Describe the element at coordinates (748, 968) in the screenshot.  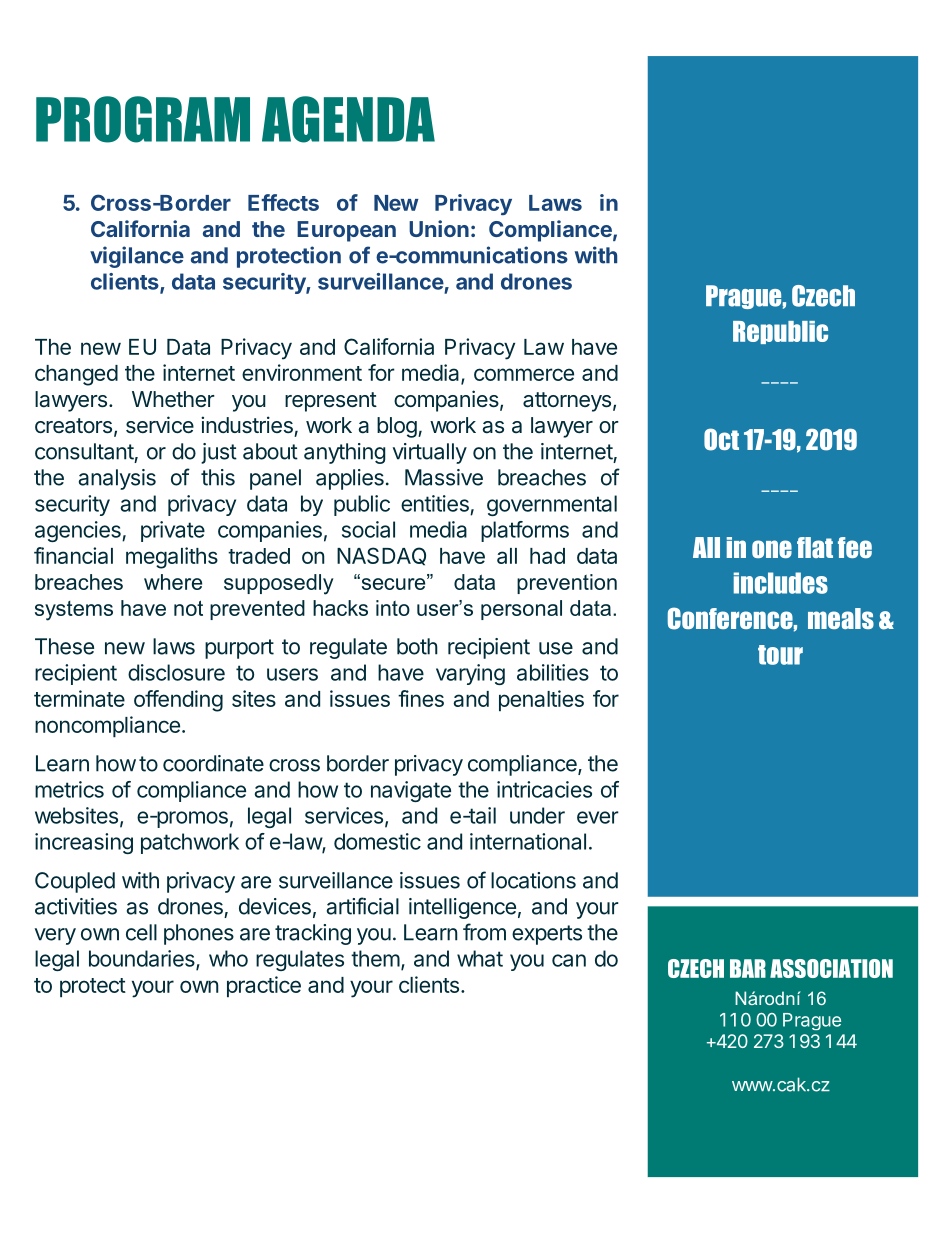
I see `BAR` at that location.
